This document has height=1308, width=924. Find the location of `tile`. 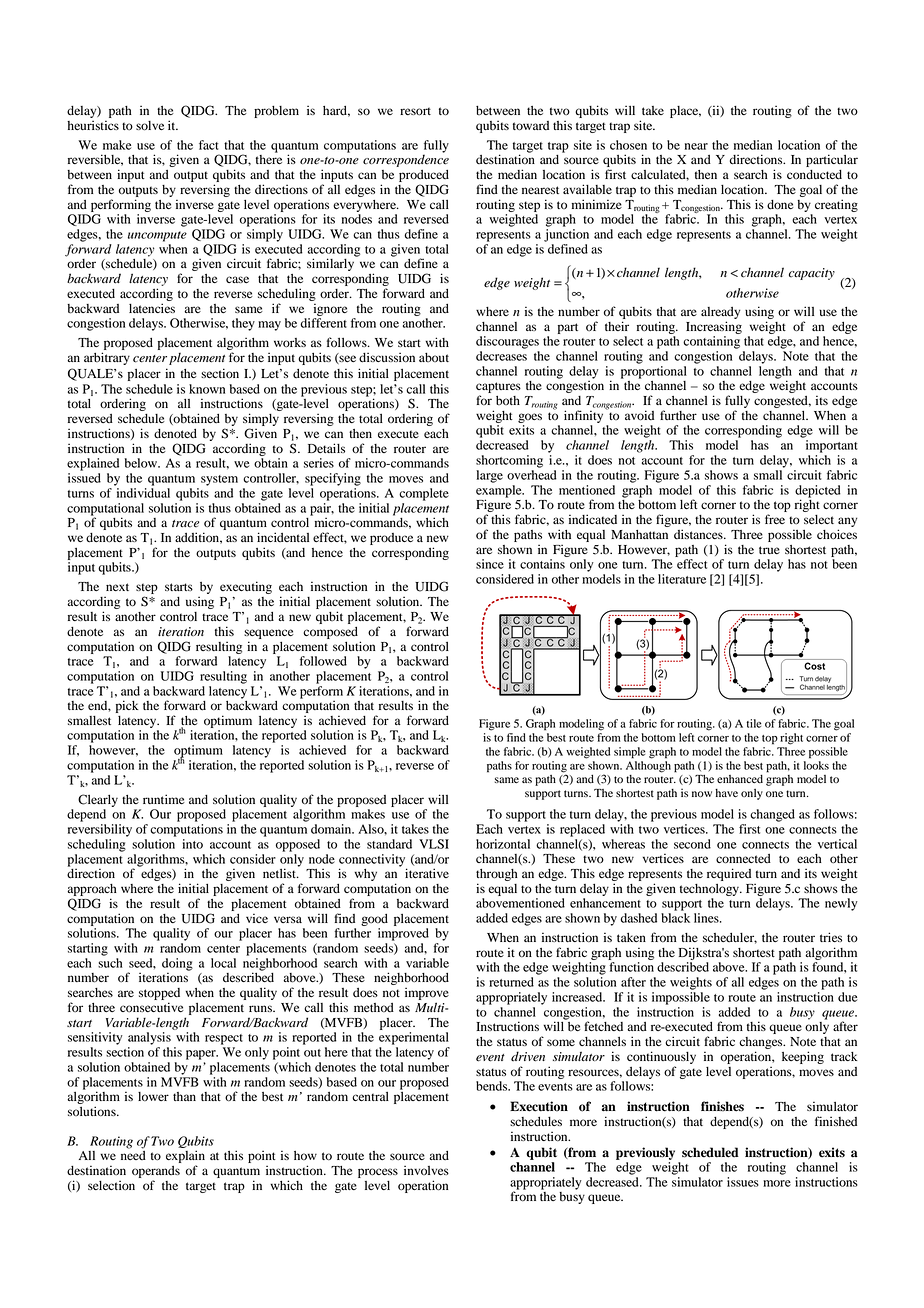

tile is located at coordinates (754, 723).
